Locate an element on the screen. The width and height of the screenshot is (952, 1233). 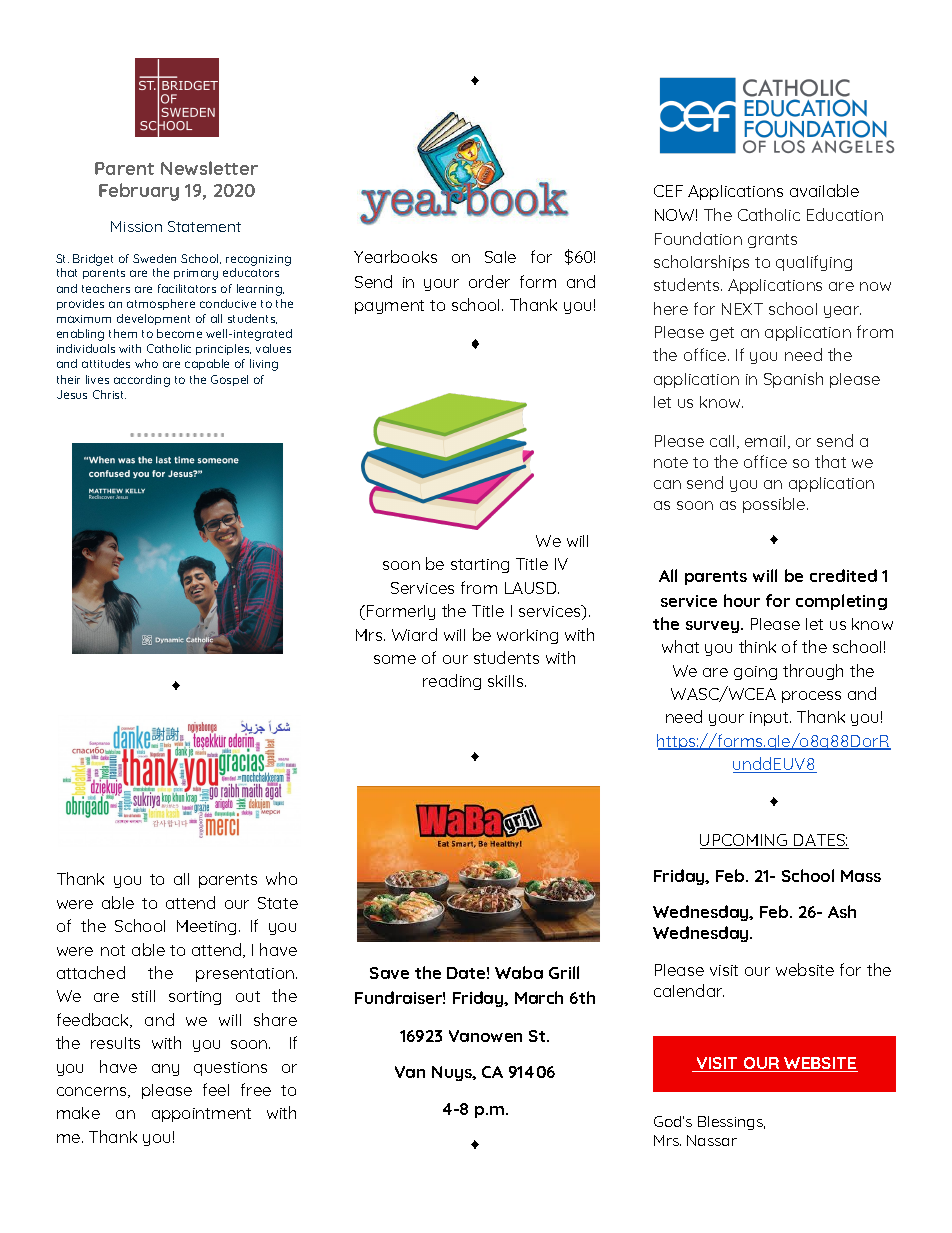
email is located at coordinates (765, 441).
